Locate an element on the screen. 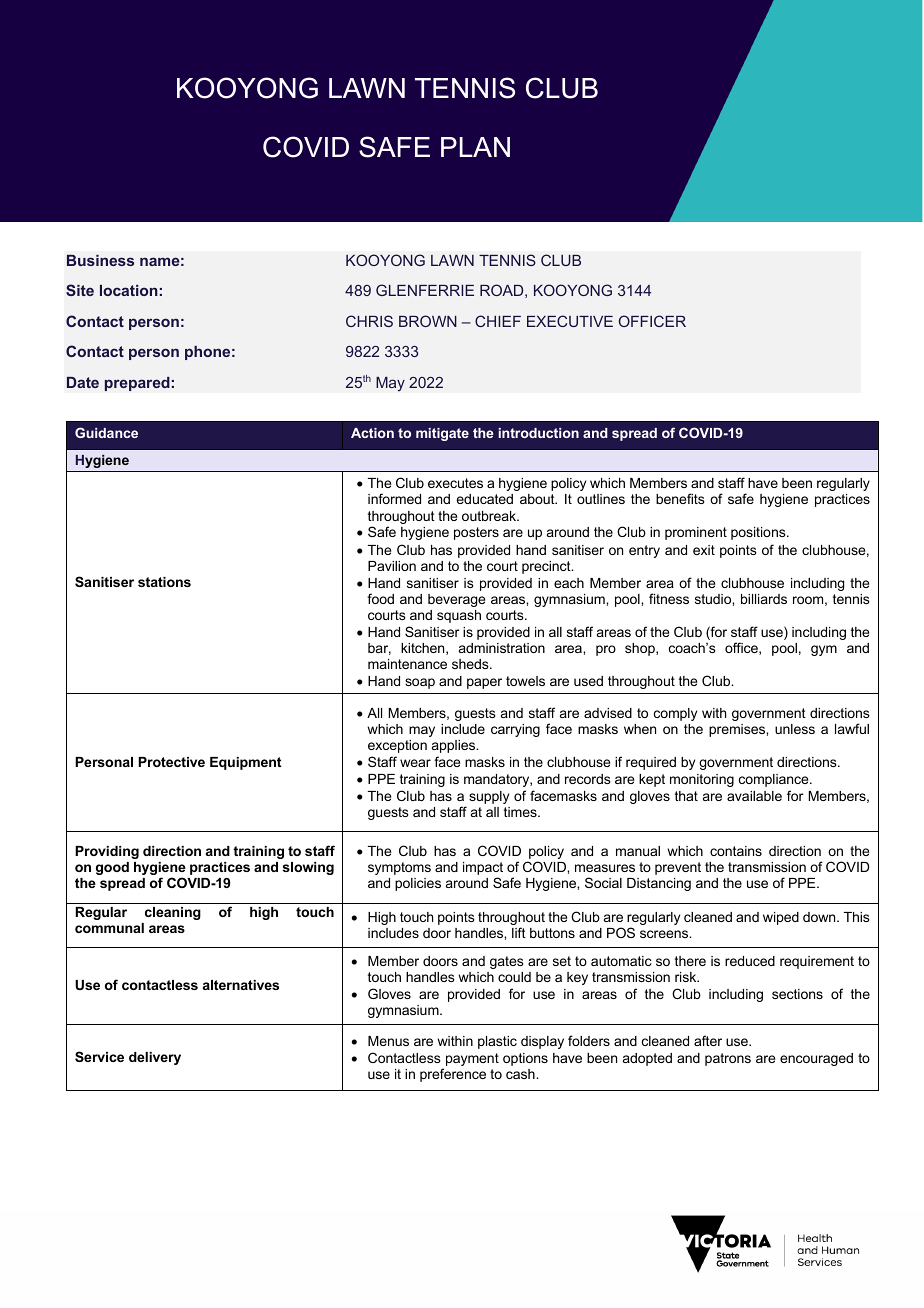 The width and height of the screenshot is (924, 1308). delivery is located at coordinates (155, 1058).
